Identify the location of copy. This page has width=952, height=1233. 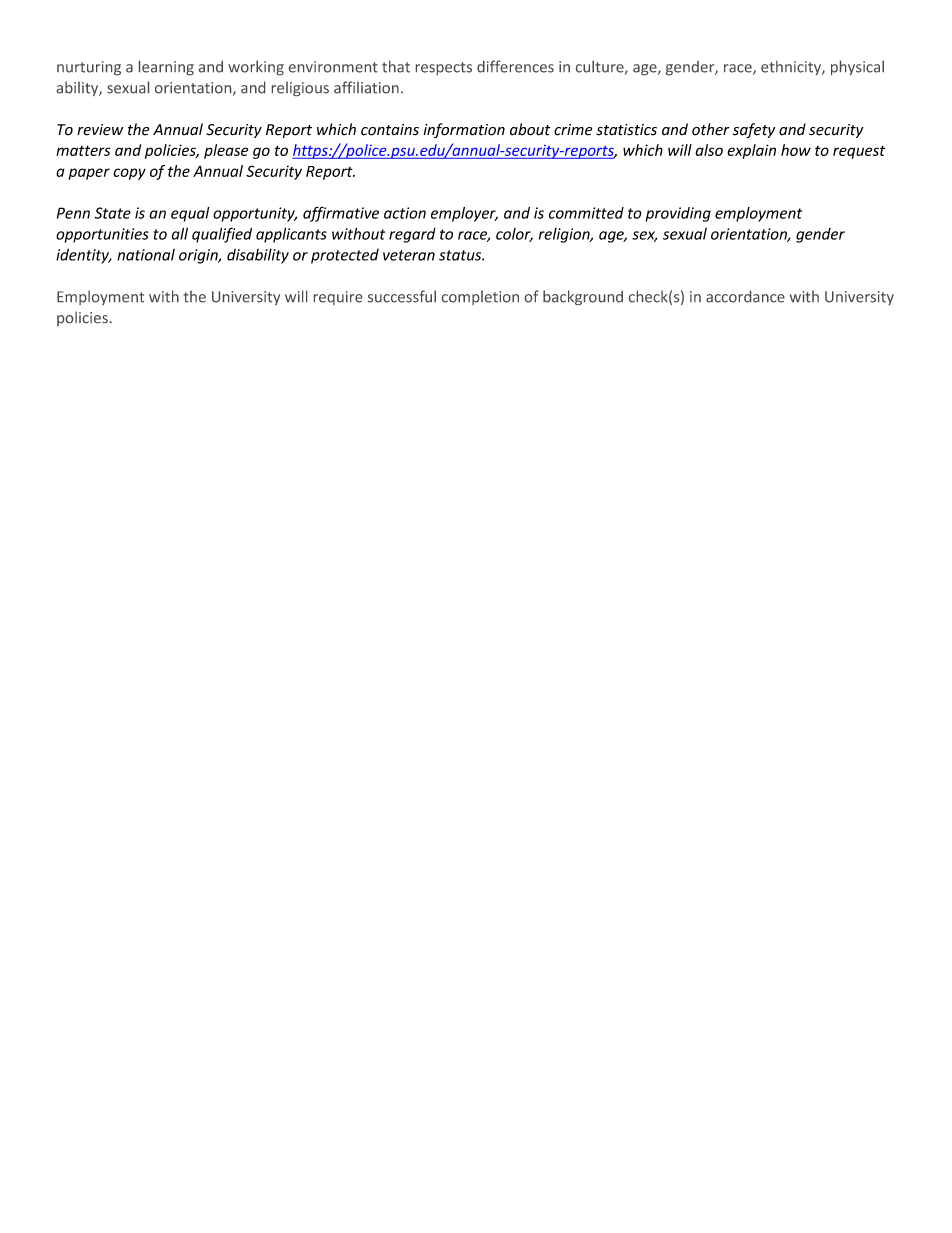
(129, 174).
